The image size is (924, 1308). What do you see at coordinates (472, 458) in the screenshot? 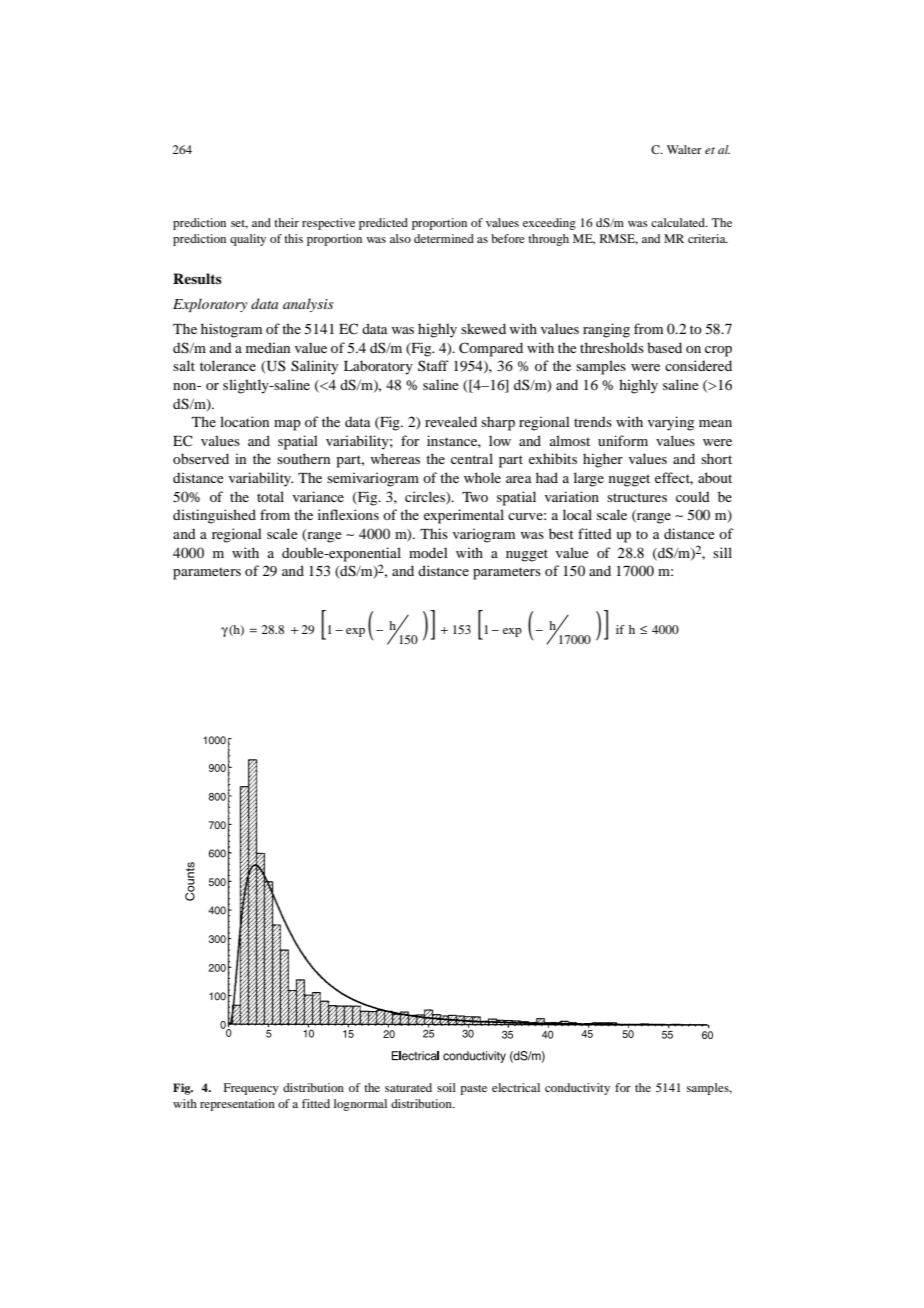
I see `central` at bounding box center [472, 458].
